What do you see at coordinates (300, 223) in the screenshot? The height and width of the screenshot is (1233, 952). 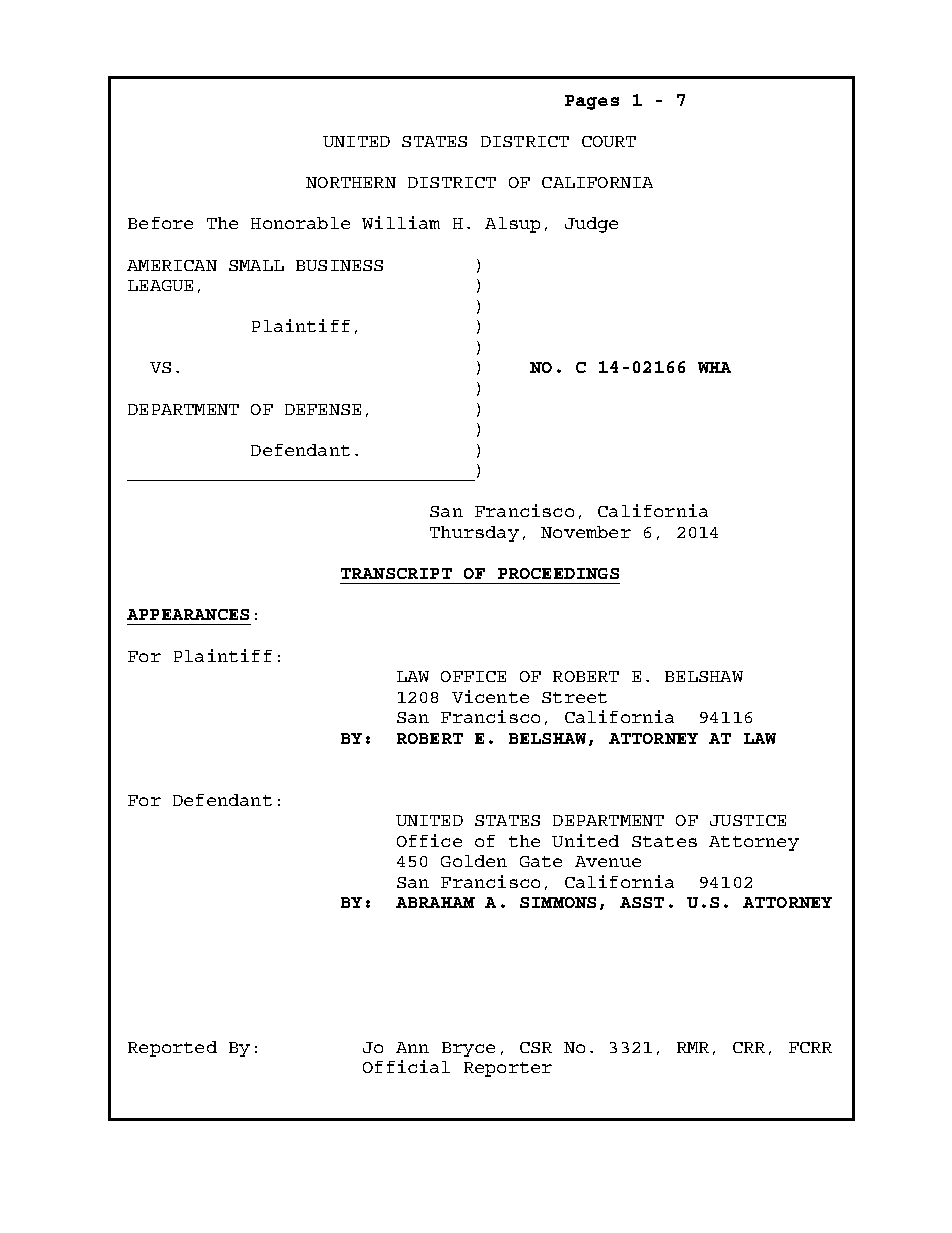 I see `Honorable` at bounding box center [300, 223].
